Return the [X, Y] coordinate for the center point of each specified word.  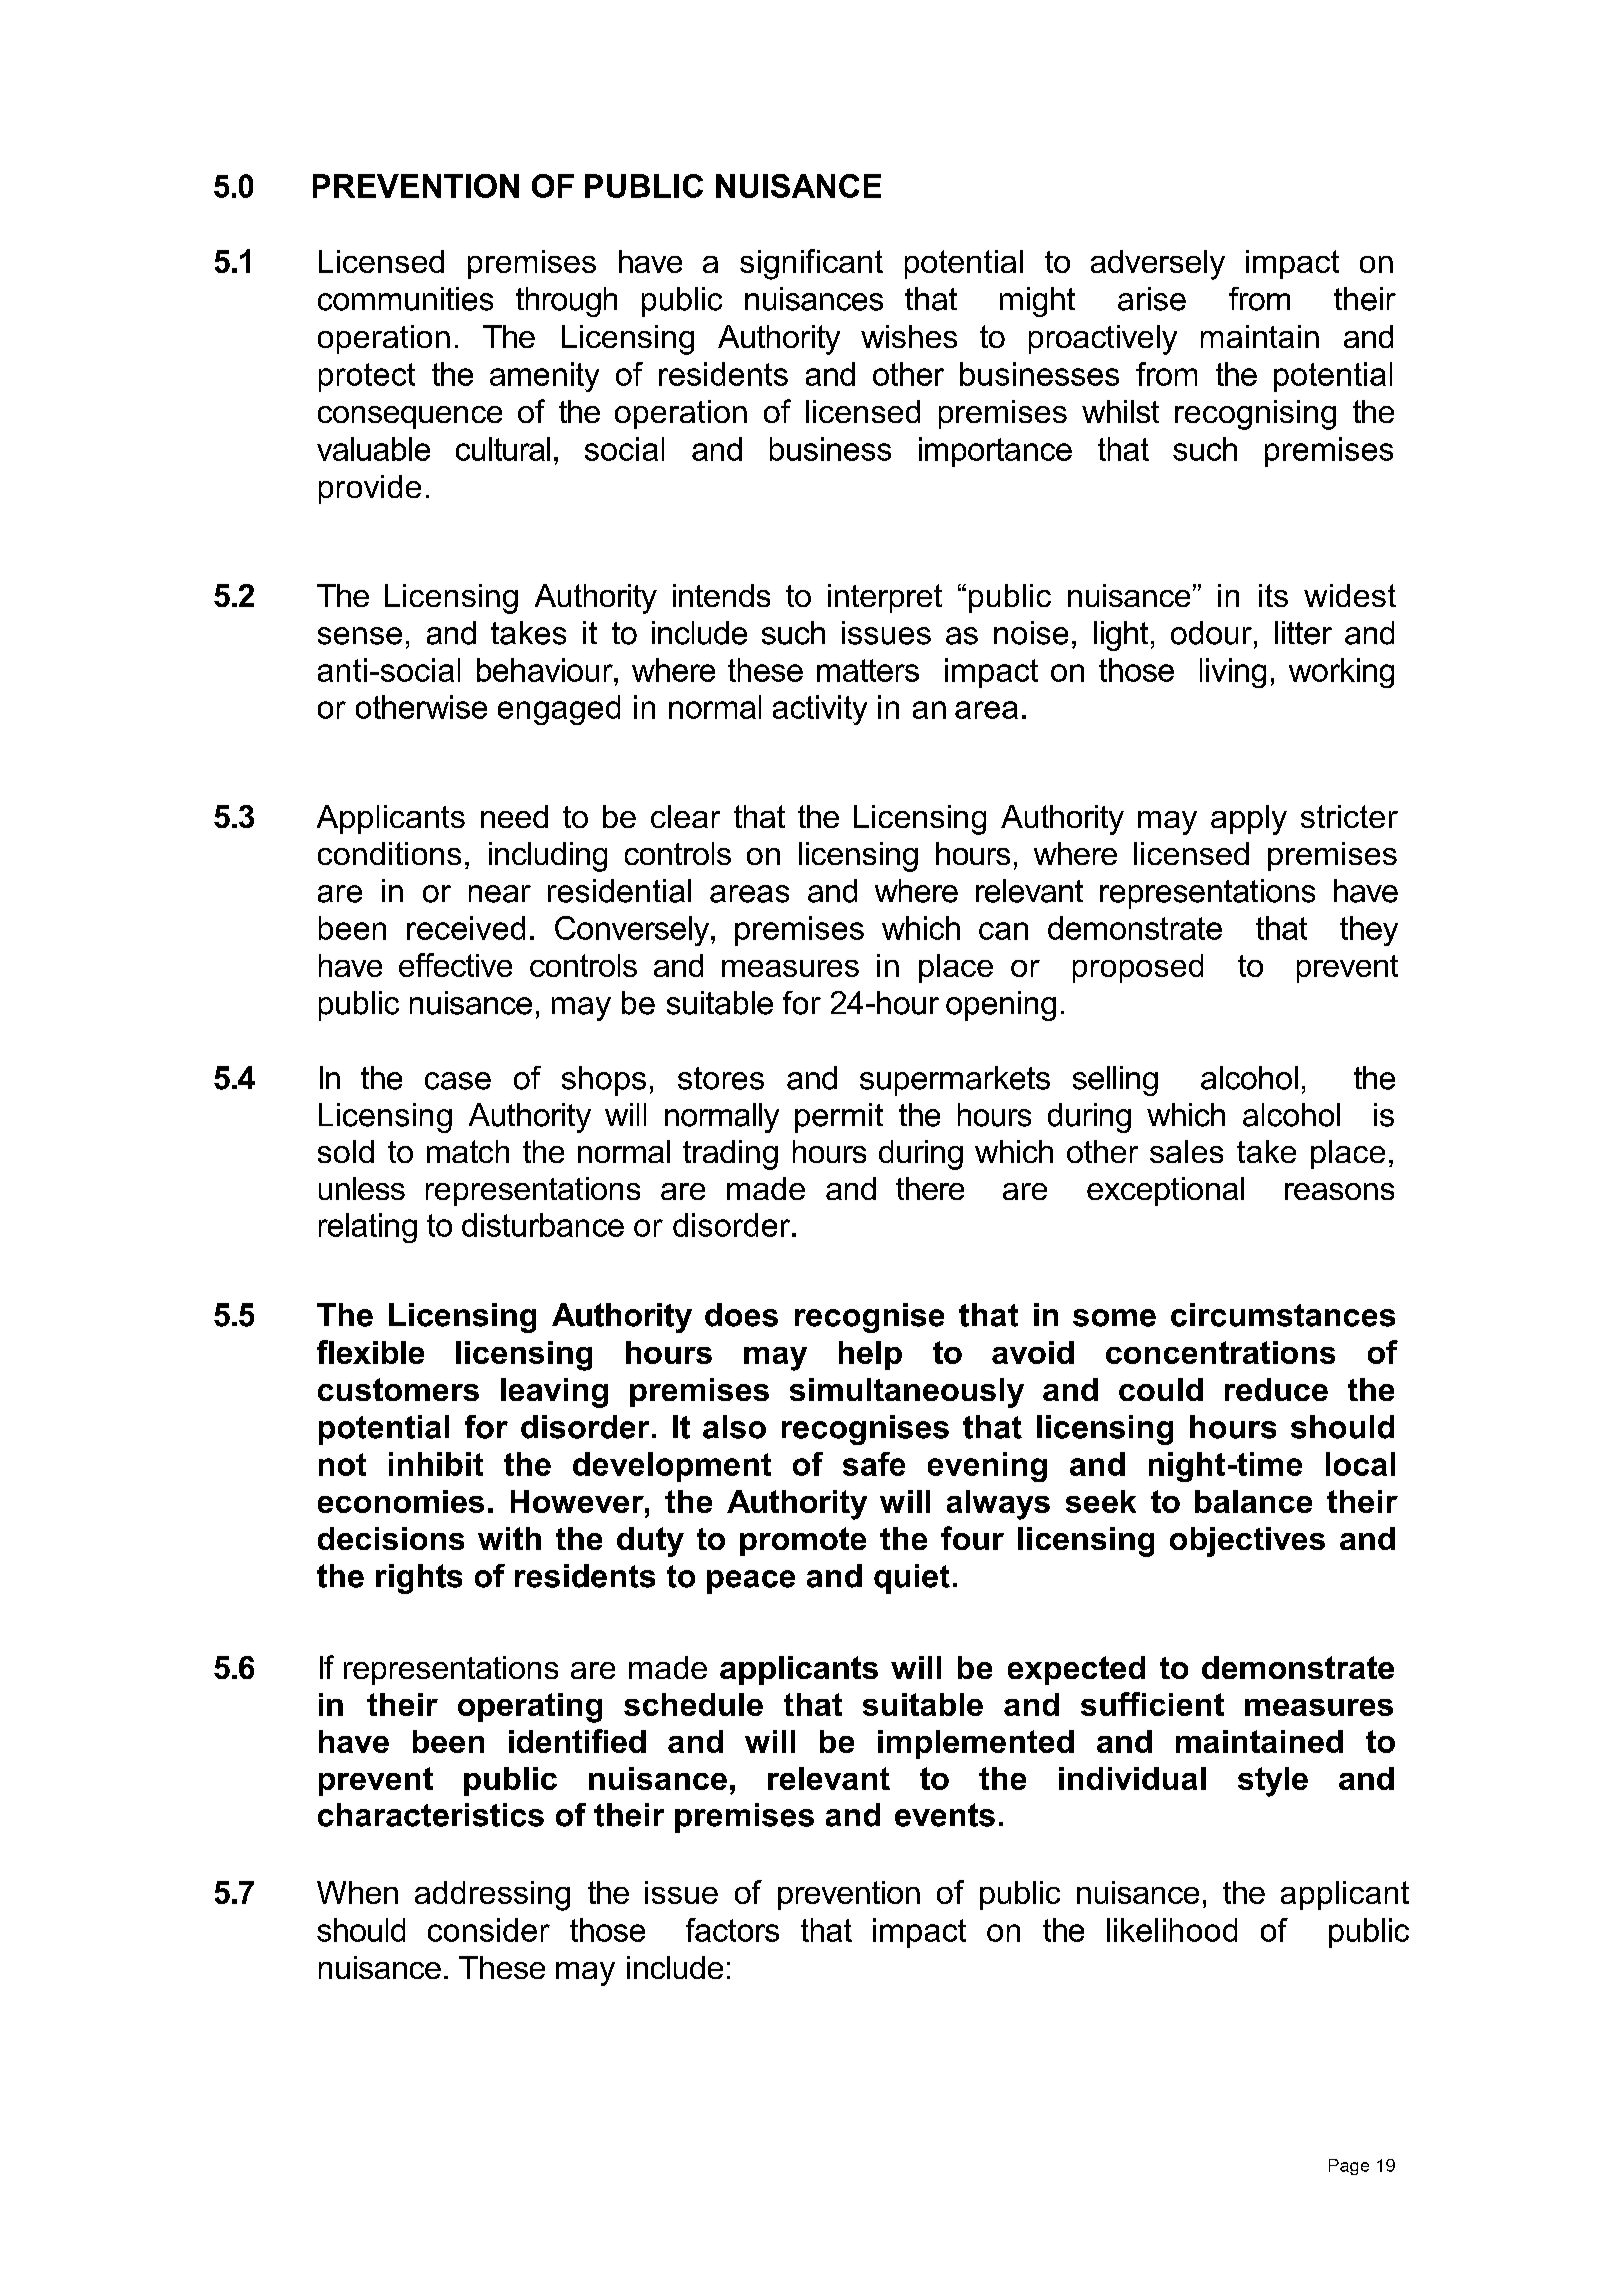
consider [489, 1930]
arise [1152, 299]
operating [530, 1708]
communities [405, 299]
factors [732, 1930]
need [514, 816]
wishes [909, 336]
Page [1349, 2167]
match [468, 1151]
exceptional [1165, 1191]
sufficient [1152, 1704]
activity [820, 710]
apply [1249, 820]
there [930, 1188]
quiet [912, 1579]
